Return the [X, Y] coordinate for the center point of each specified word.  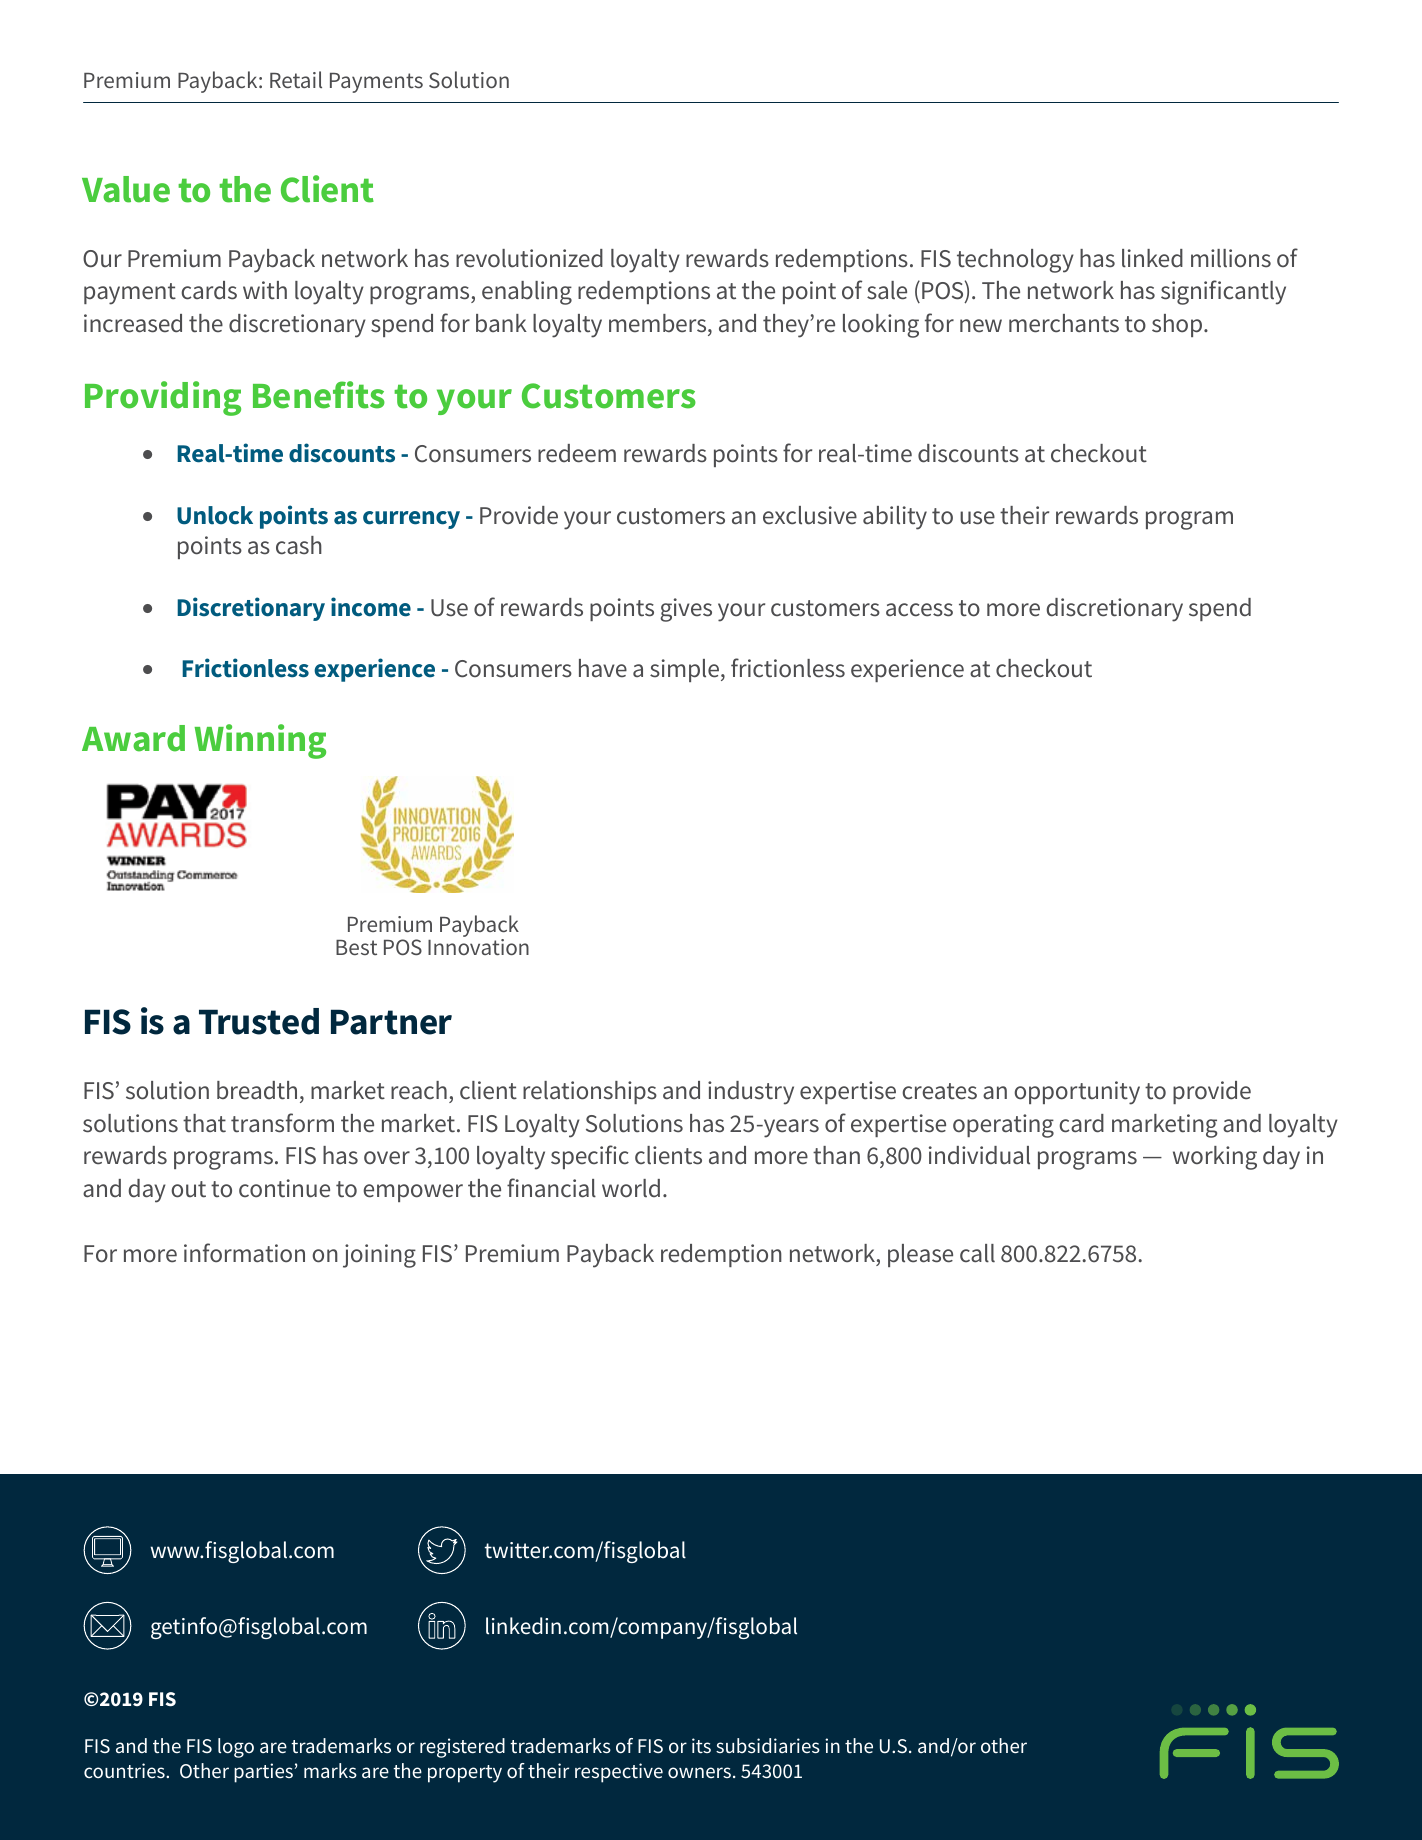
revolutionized [529, 258]
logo [236, 1748]
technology [1015, 261]
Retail [296, 79]
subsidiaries [768, 1746]
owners [699, 1772]
